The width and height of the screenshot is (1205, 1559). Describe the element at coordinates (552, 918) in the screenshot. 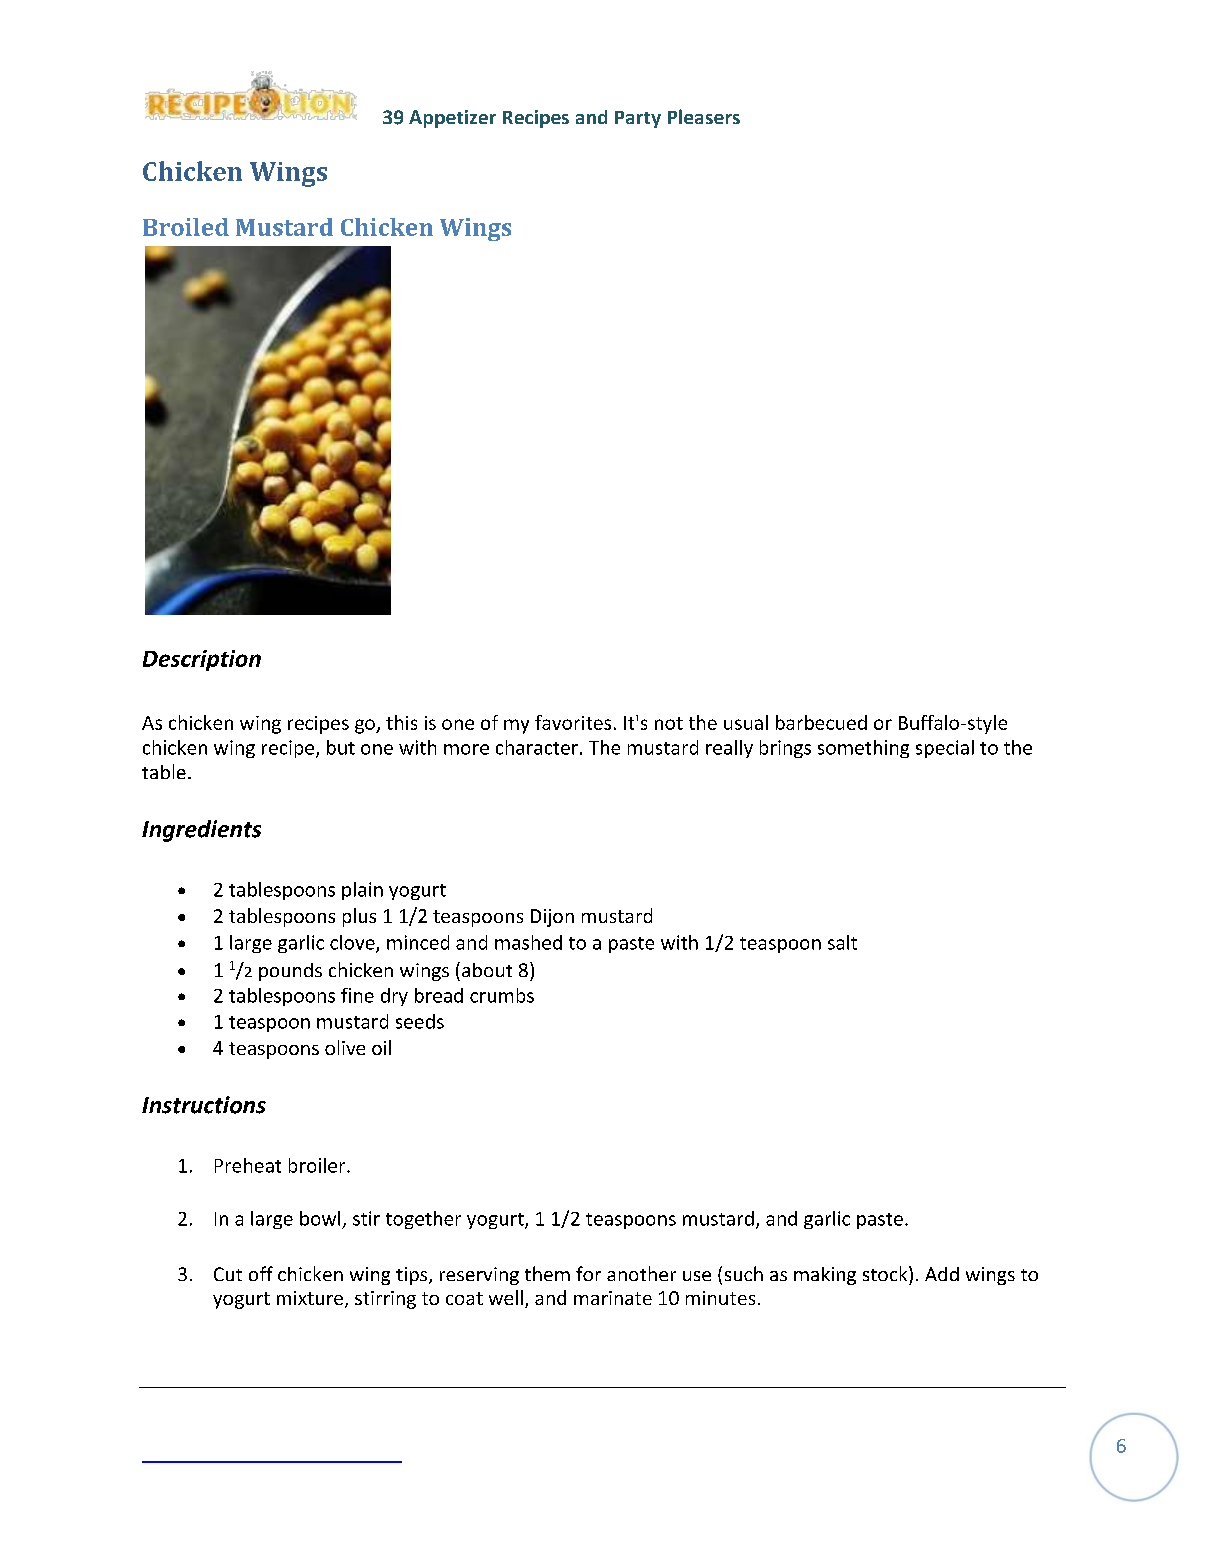

I see `Dijon` at that location.
